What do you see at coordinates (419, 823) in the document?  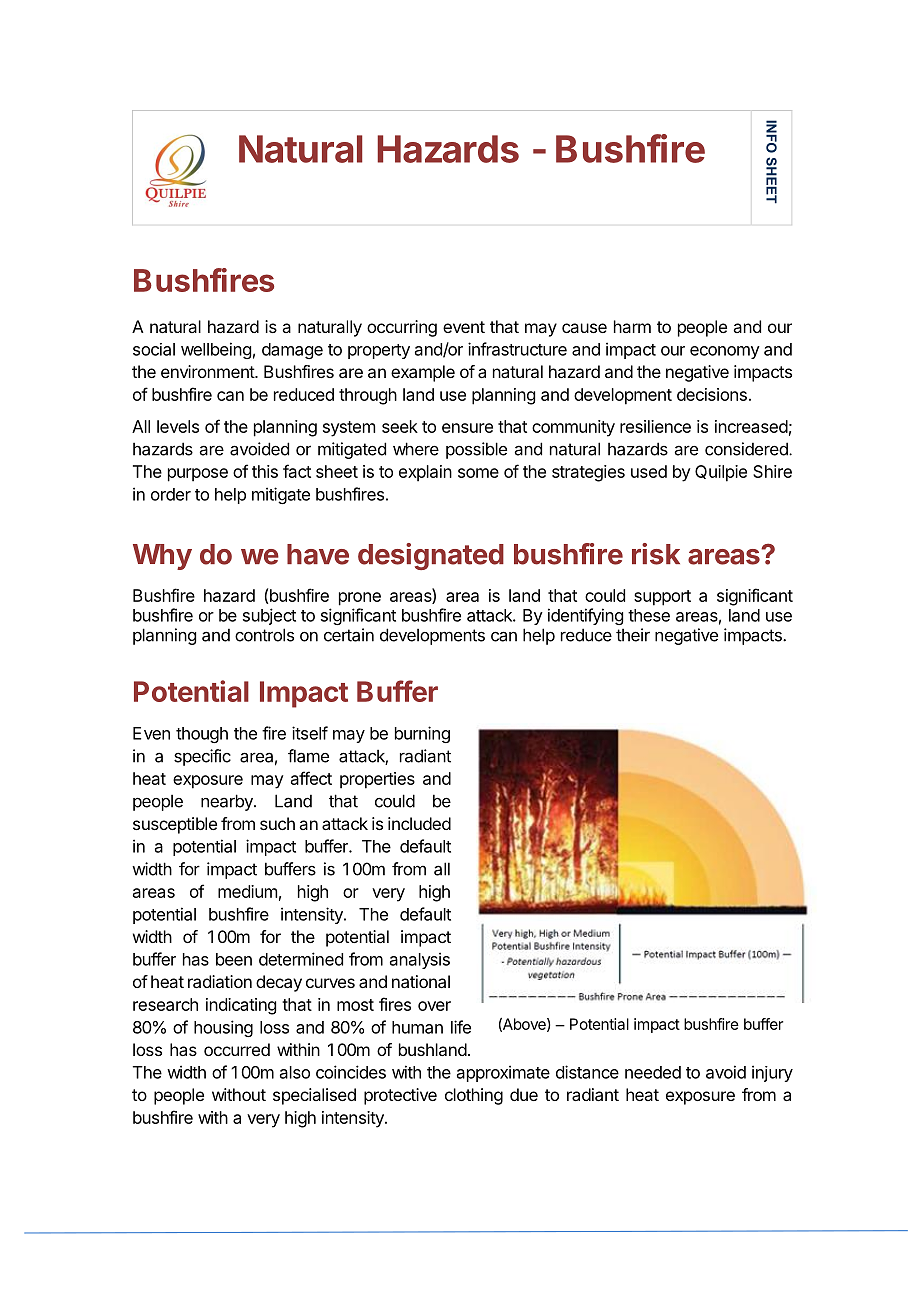 I see `included` at bounding box center [419, 823].
